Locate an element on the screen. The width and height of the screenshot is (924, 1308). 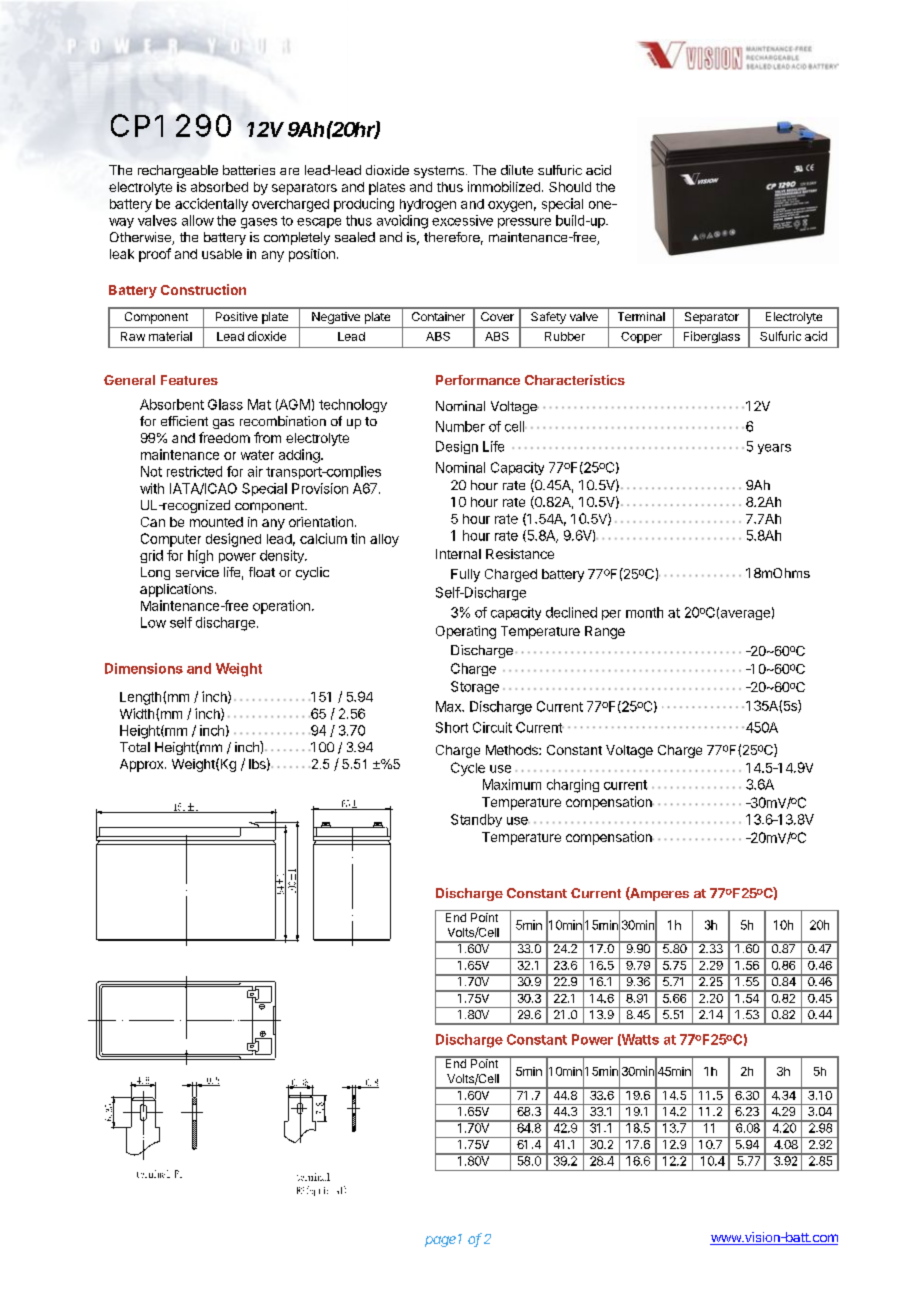
Operating is located at coordinates (466, 632).
